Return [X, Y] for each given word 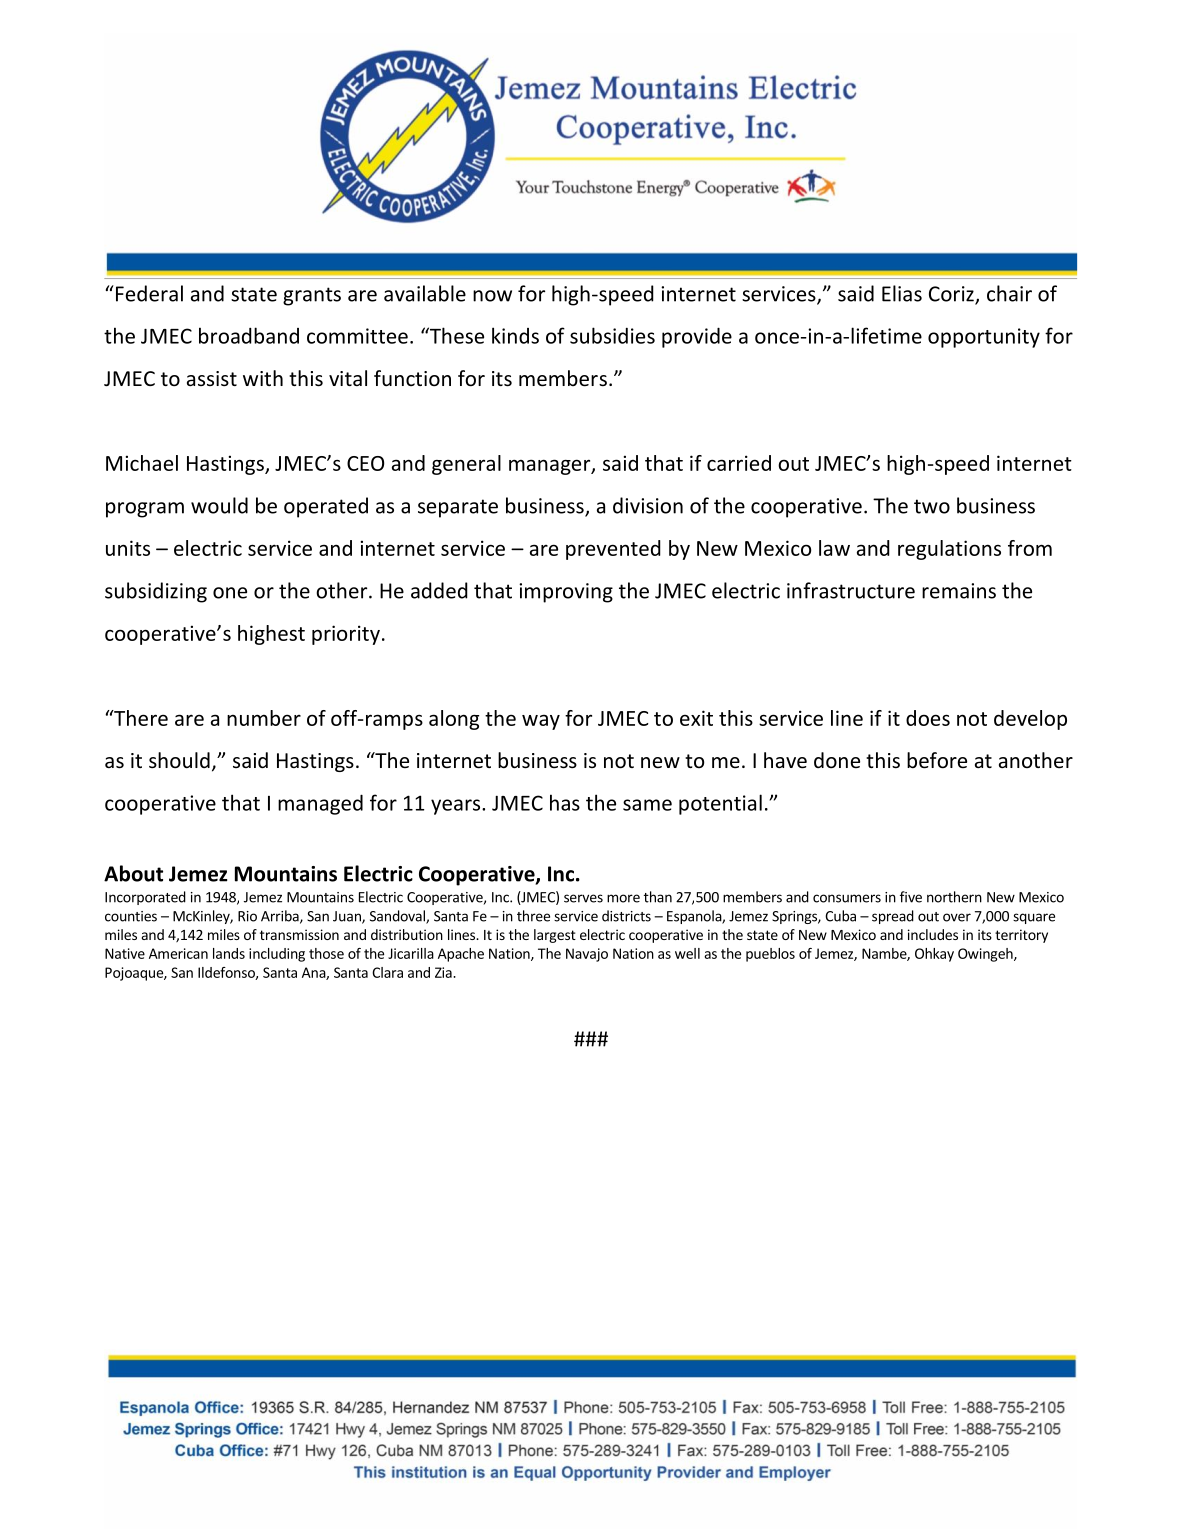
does [928, 718]
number [264, 718]
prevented [613, 550]
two [932, 506]
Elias [902, 293]
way [541, 722]
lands [229, 953]
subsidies [612, 335]
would [219, 505]
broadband [249, 335]
